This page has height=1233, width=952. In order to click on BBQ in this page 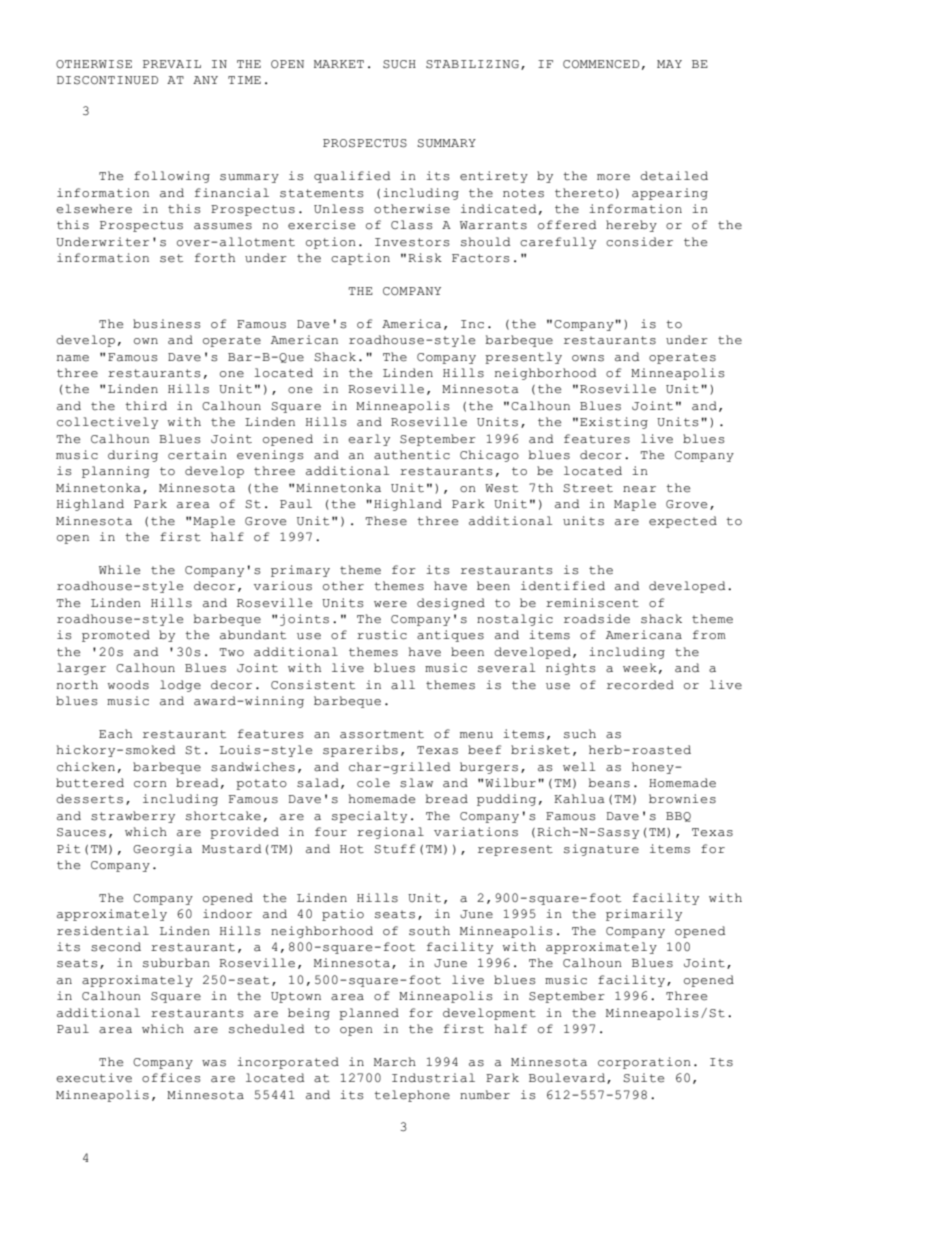, I will do `click(678, 817)`.
